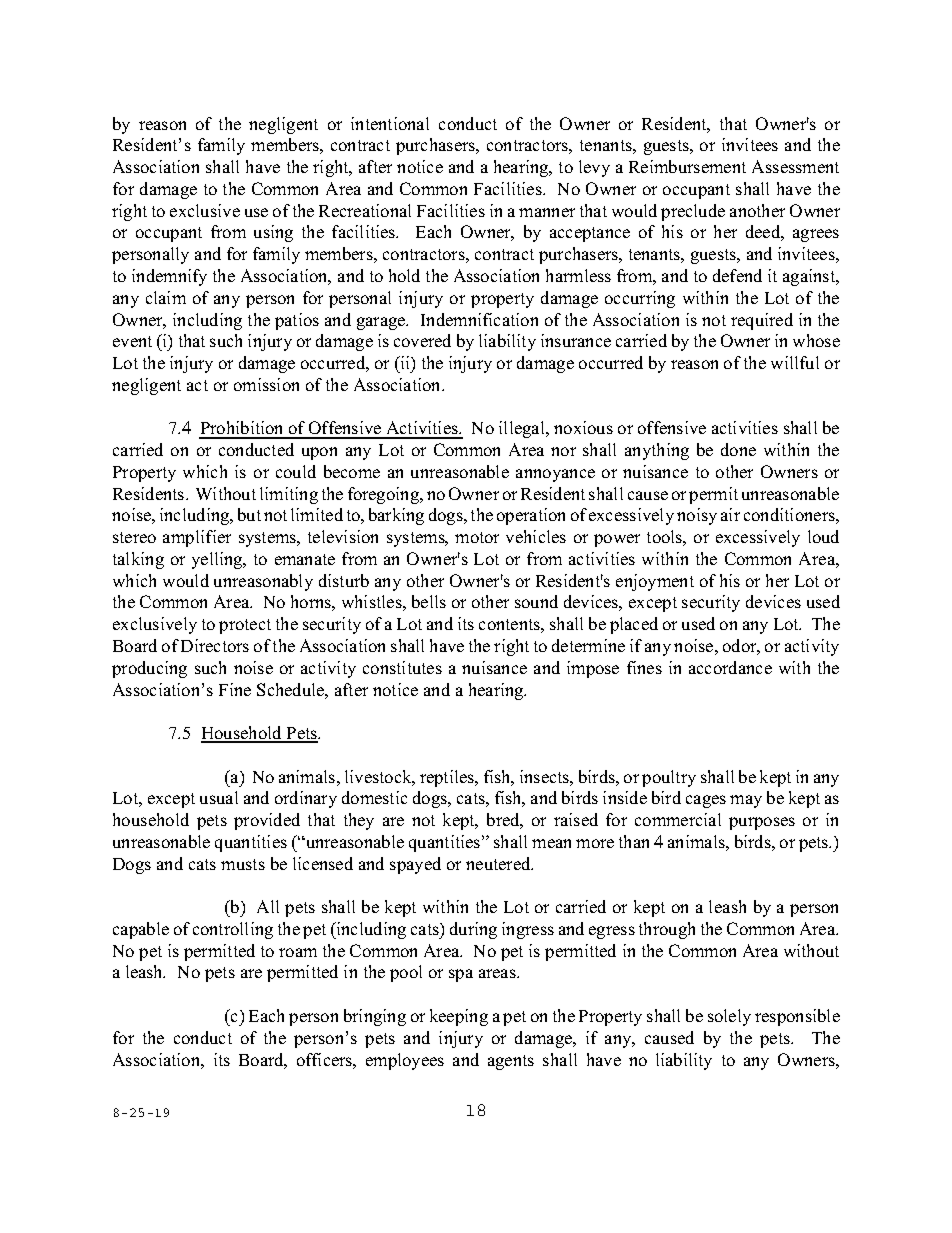  What do you see at coordinates (523, 429) in the image?
I see `illegal` at bounding box center [523, 429].
